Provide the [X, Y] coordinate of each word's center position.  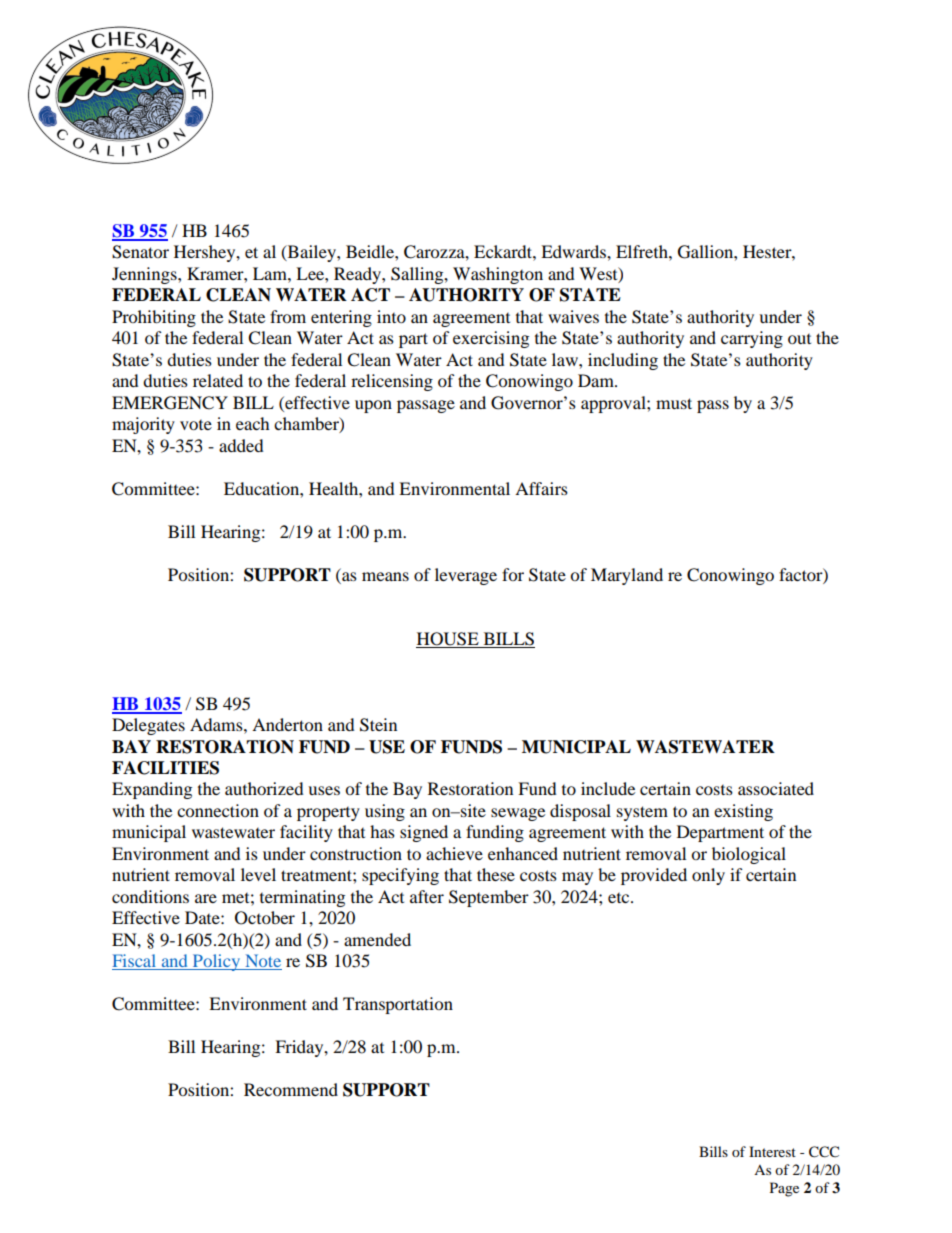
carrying [752, 339]
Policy [216, 962]
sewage [518, 814]
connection [218, 810]
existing [743, 812]
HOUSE [448, 640]
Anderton [287, 724]
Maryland [627, 576]
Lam [271, 273]
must [674, 403]
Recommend [291, 1089]
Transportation [398, 1005]
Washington [498, 275]
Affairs [541, 488]
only [708, 876]
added [241, 445]
